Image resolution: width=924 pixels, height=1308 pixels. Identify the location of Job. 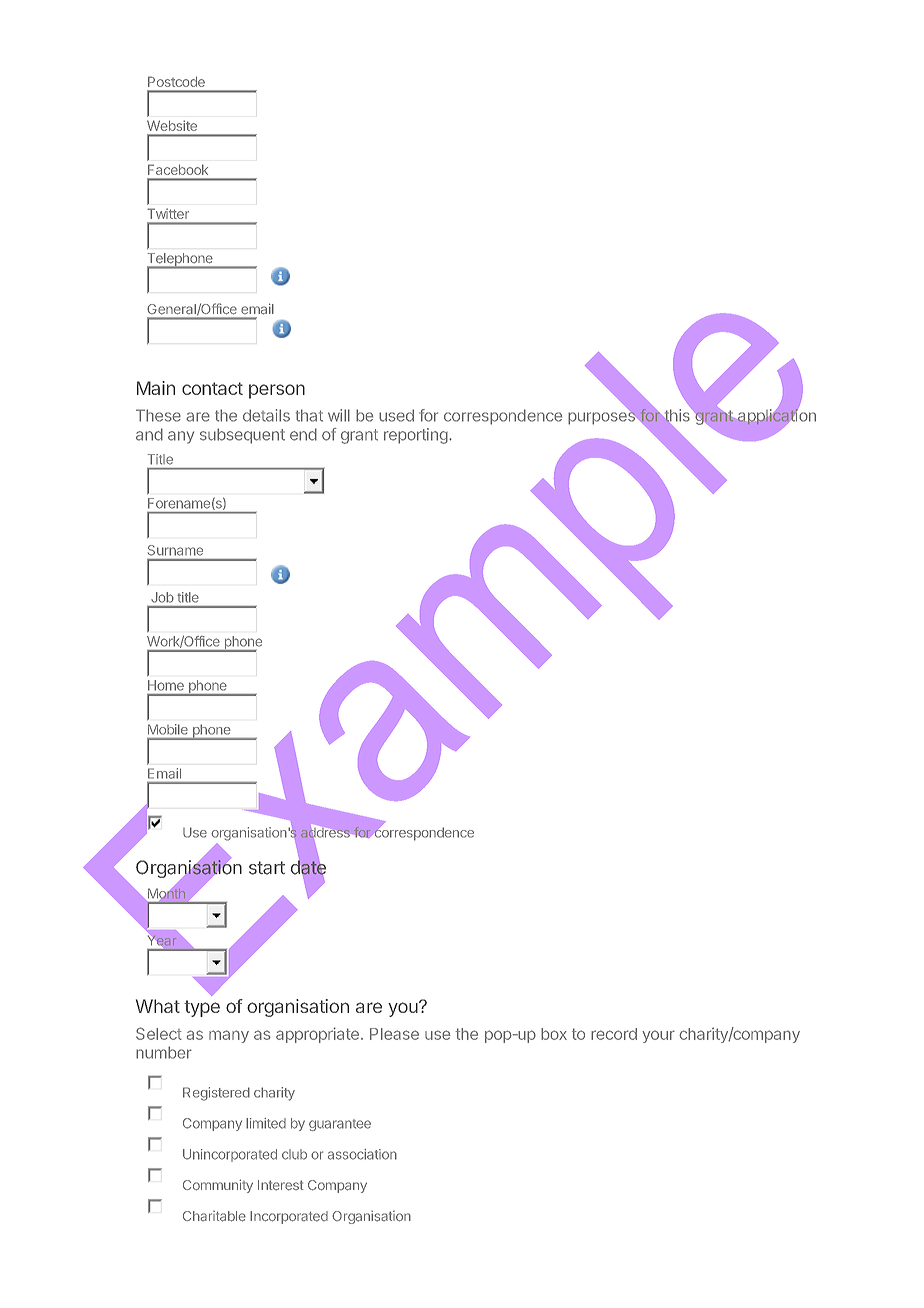
(162, 597).
